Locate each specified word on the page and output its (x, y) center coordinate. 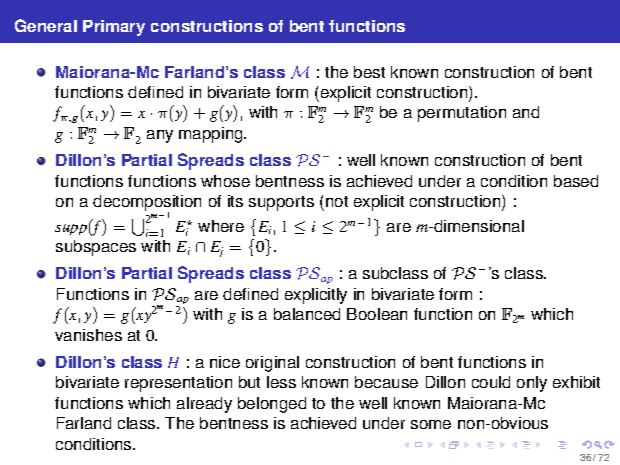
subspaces (96, 248)
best (369, 72)
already (204, 405)
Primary (114, 28)
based (576, 181)
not (337, 201)
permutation (462, 114)
